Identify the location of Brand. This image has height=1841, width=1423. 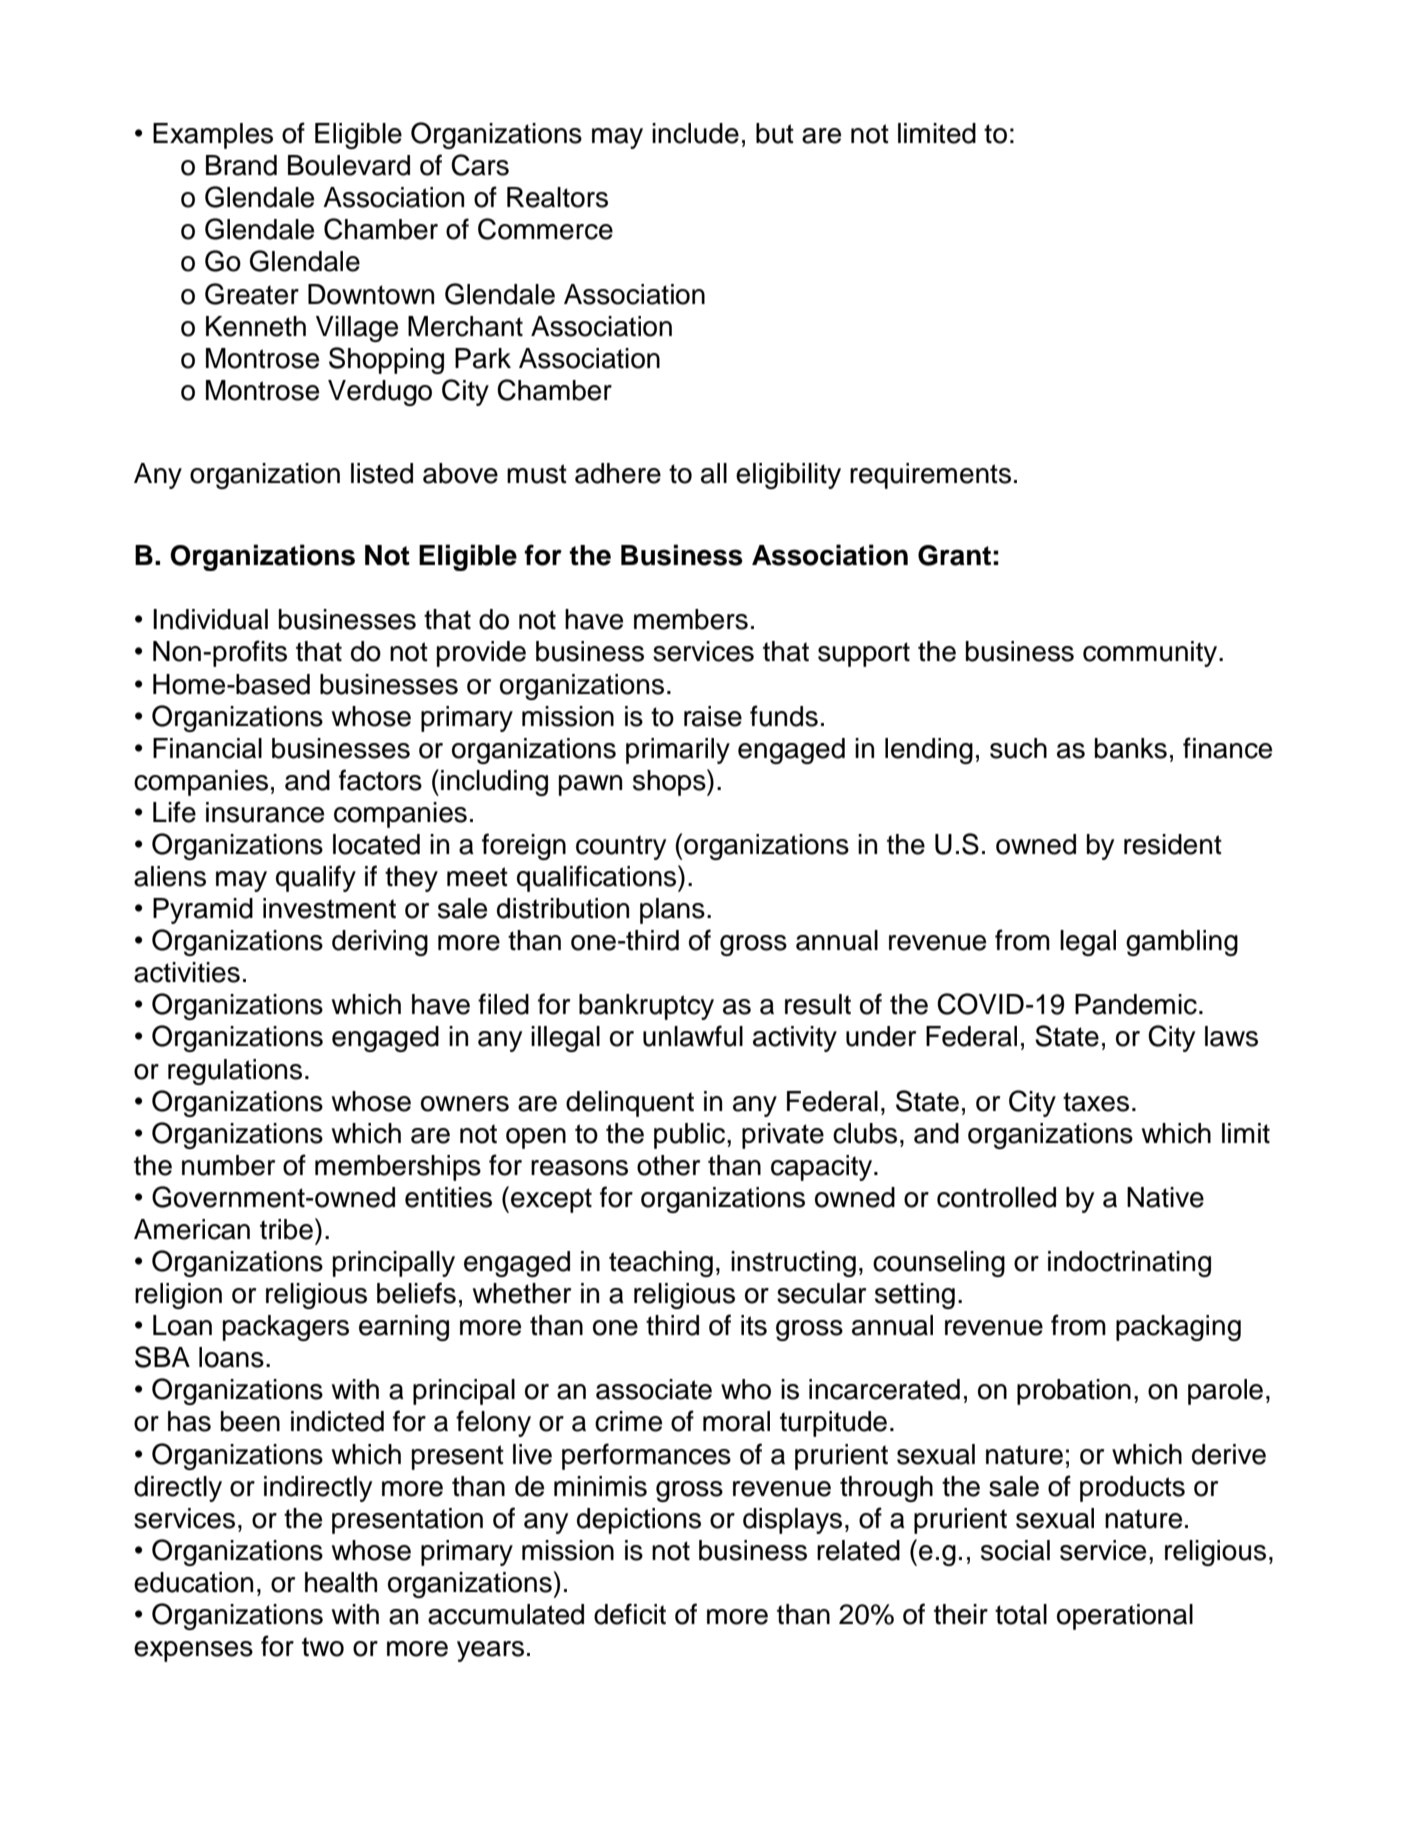
(241, 165).
